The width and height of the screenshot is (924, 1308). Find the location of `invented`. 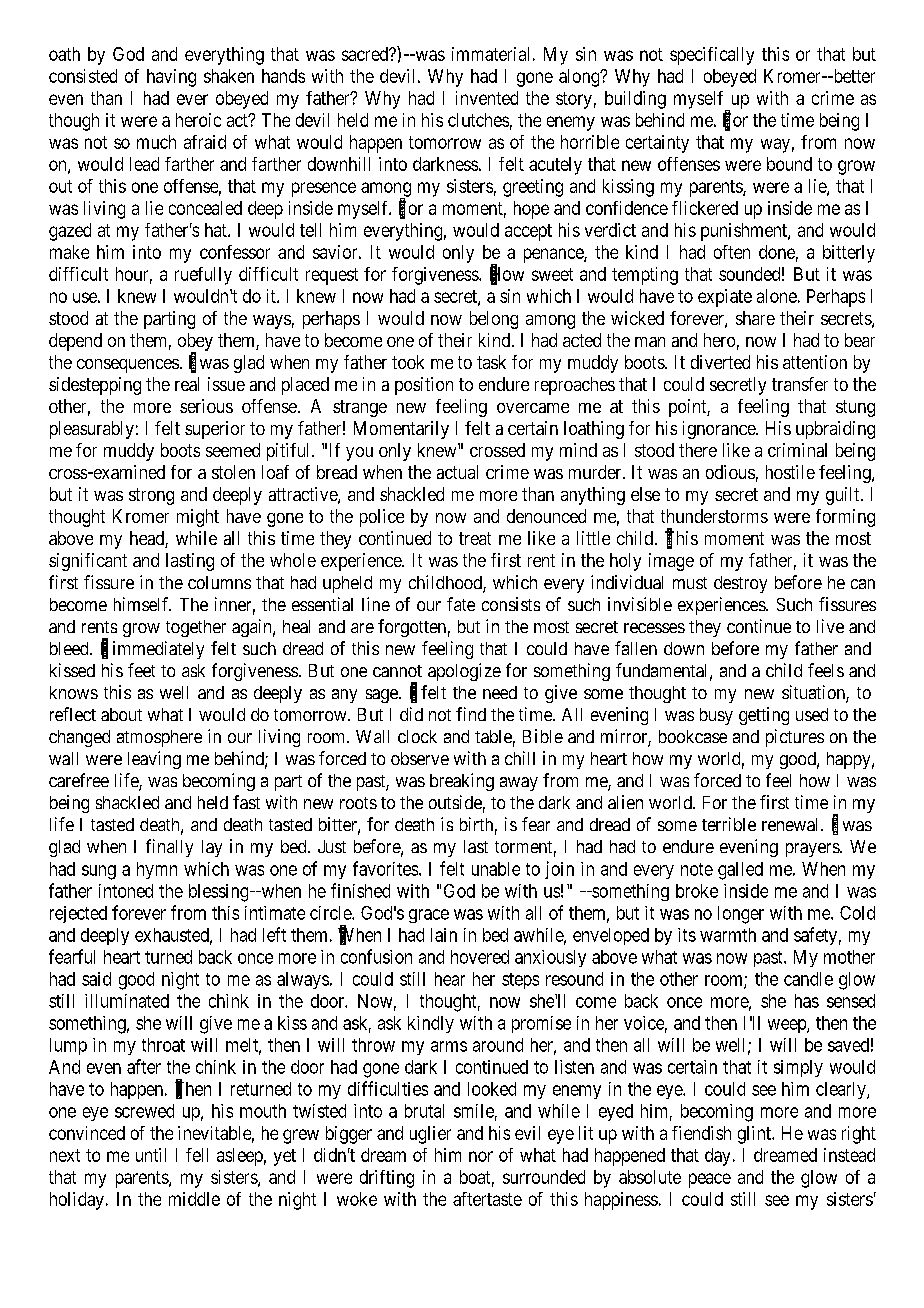

invented is located at coordinates (487, 98).
